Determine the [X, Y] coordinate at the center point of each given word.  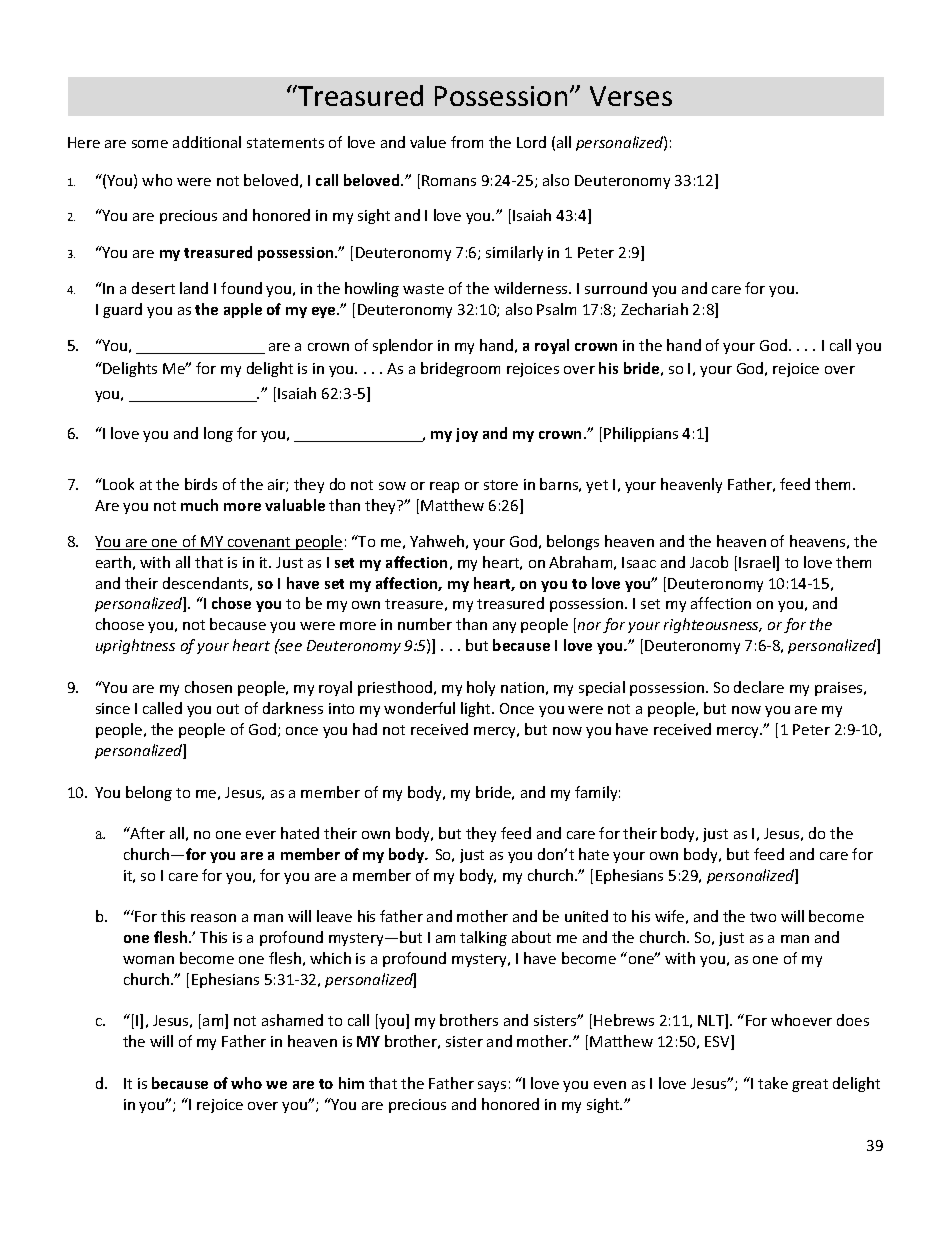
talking [483, 938]
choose [120, 624]
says [492, 1086]
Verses [631, 96]
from [467, 142]
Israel [758, 563]
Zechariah [654, 309]
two [763, 917]
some [150, 144]
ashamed [292, 1020]
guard [122, 310]
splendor [403, 346]
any [504, 627]
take [773, 1083]
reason [213, 918]
